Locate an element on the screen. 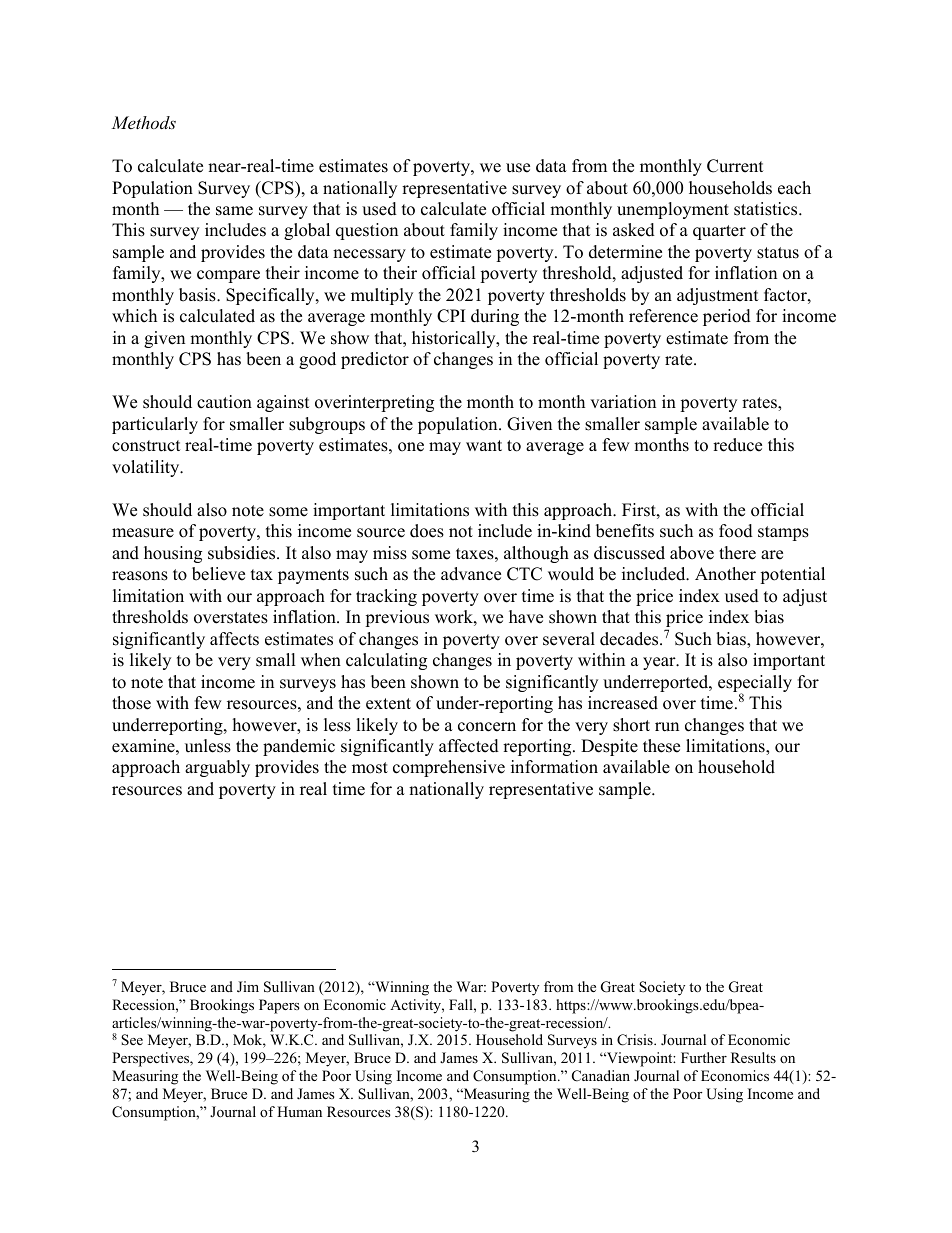 Image resolution: width=952 pixels, height=1233 pixels. want is located at coordinates (484, 445).
